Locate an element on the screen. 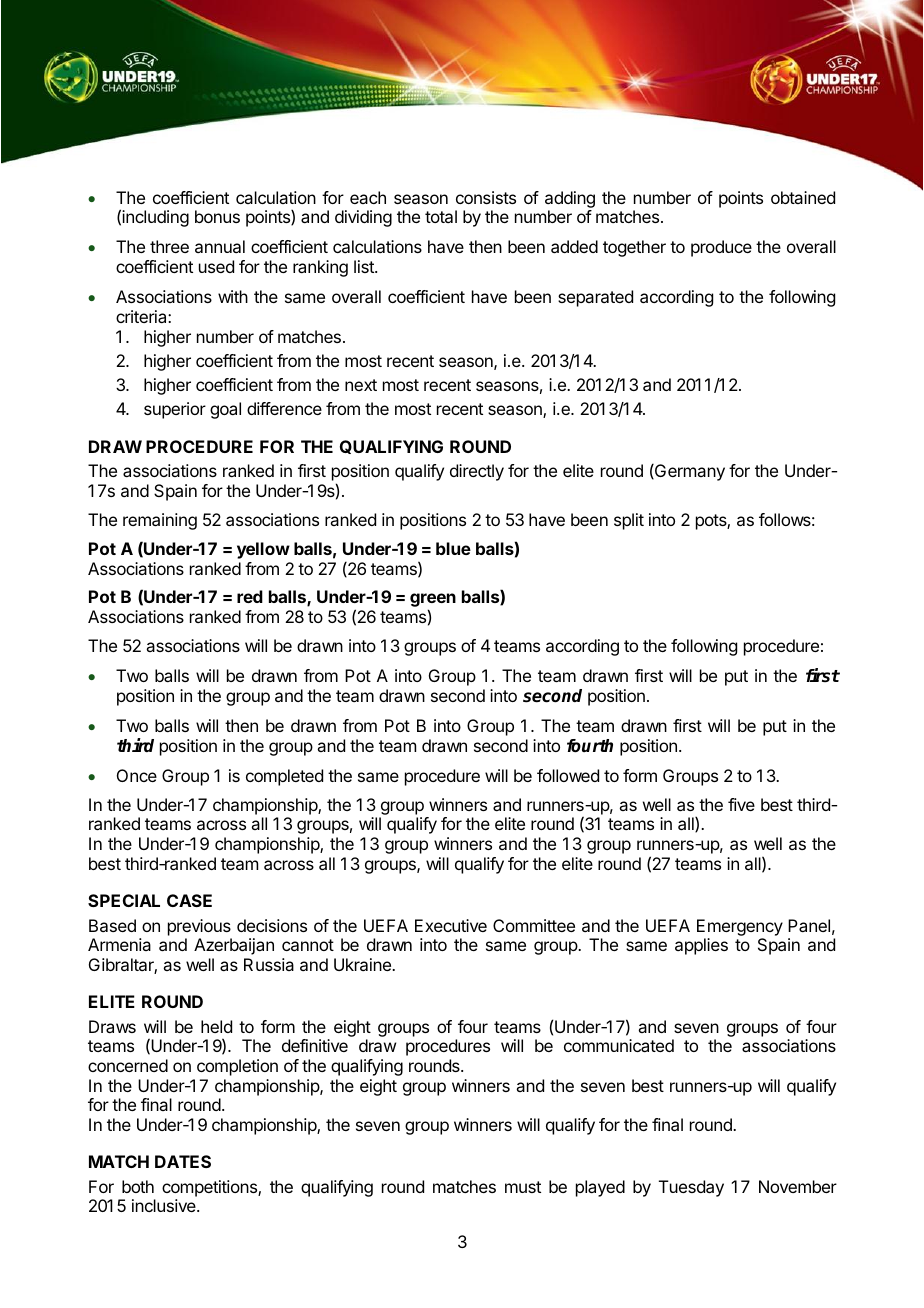 This screenshot has width=924, height=1308. Germany is located at coordinates (689, 472).
